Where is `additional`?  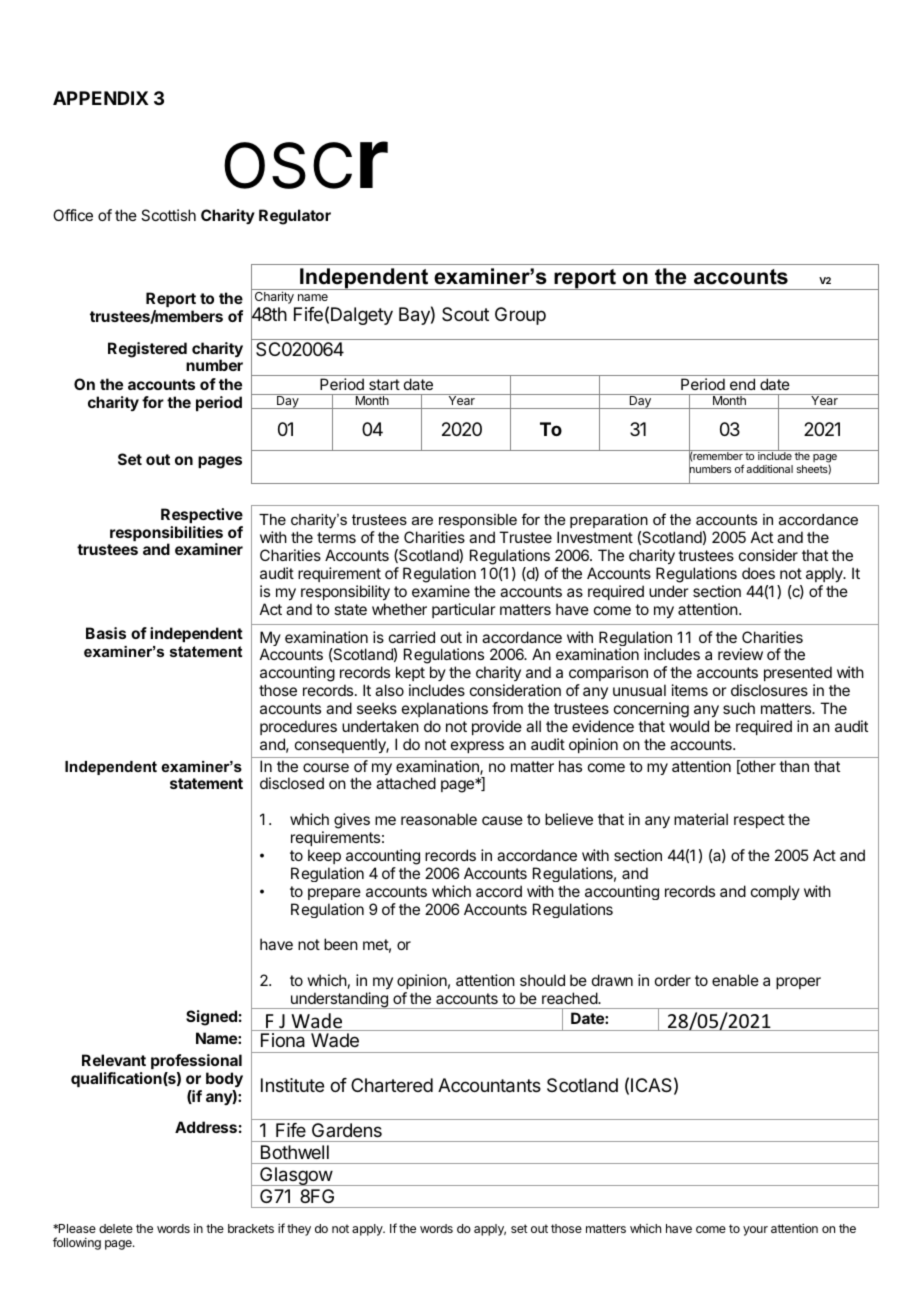
additional is located at coordinates (769, 469).
